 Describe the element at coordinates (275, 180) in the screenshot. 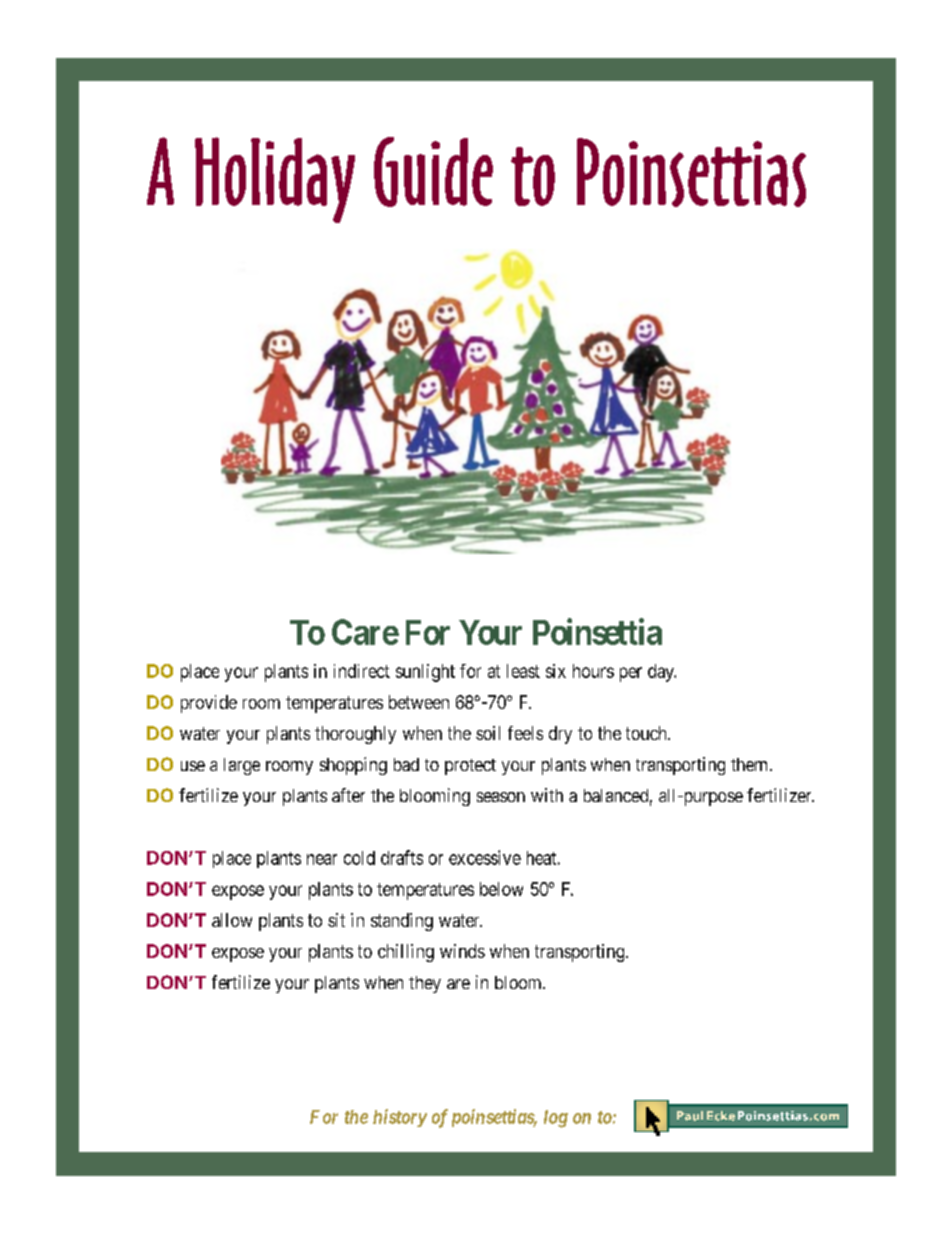

I see `Holiday` at that location.
